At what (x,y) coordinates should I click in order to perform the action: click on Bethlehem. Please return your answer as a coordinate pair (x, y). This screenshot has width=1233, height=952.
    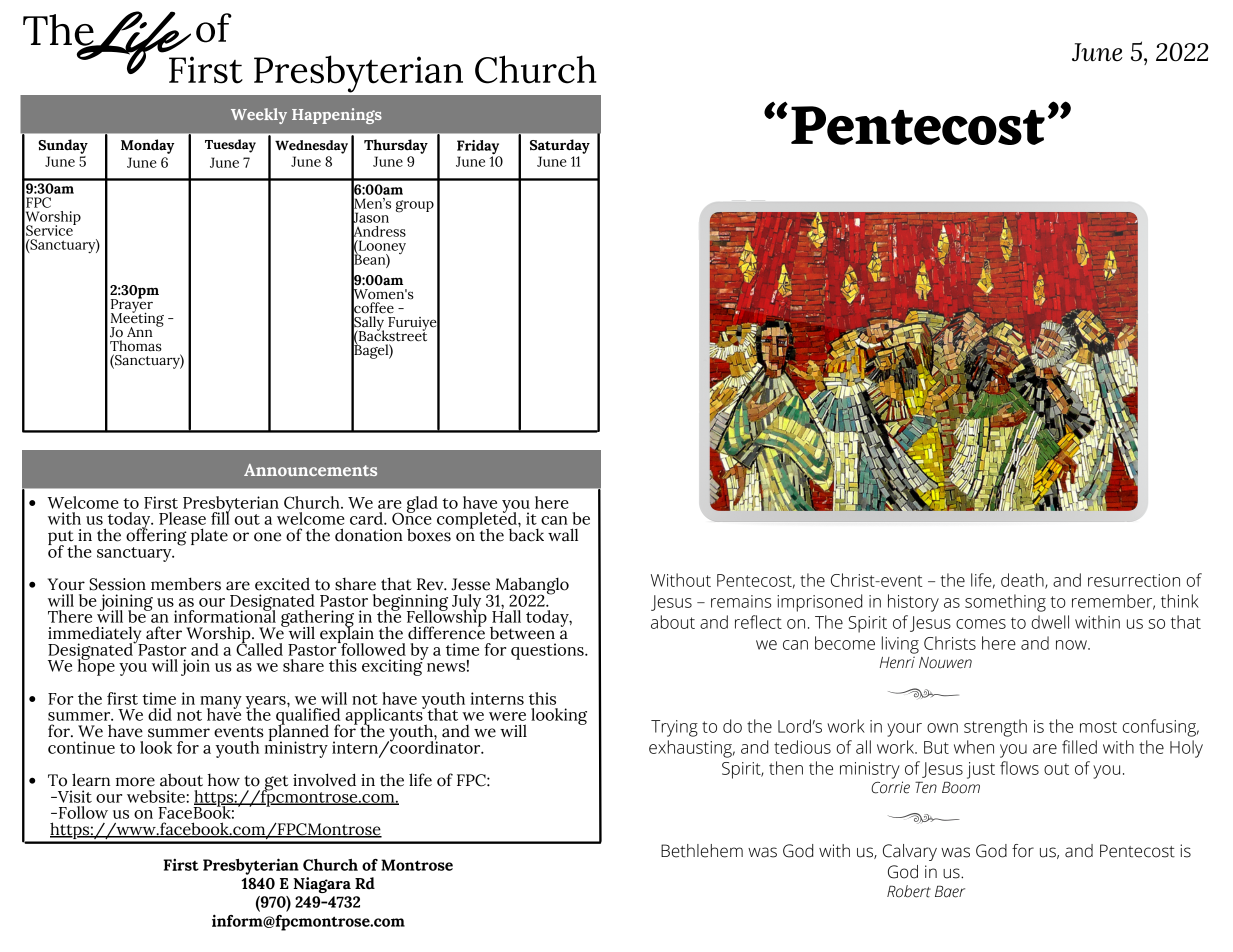
    Looking at the image, I should click on (702, 851).
